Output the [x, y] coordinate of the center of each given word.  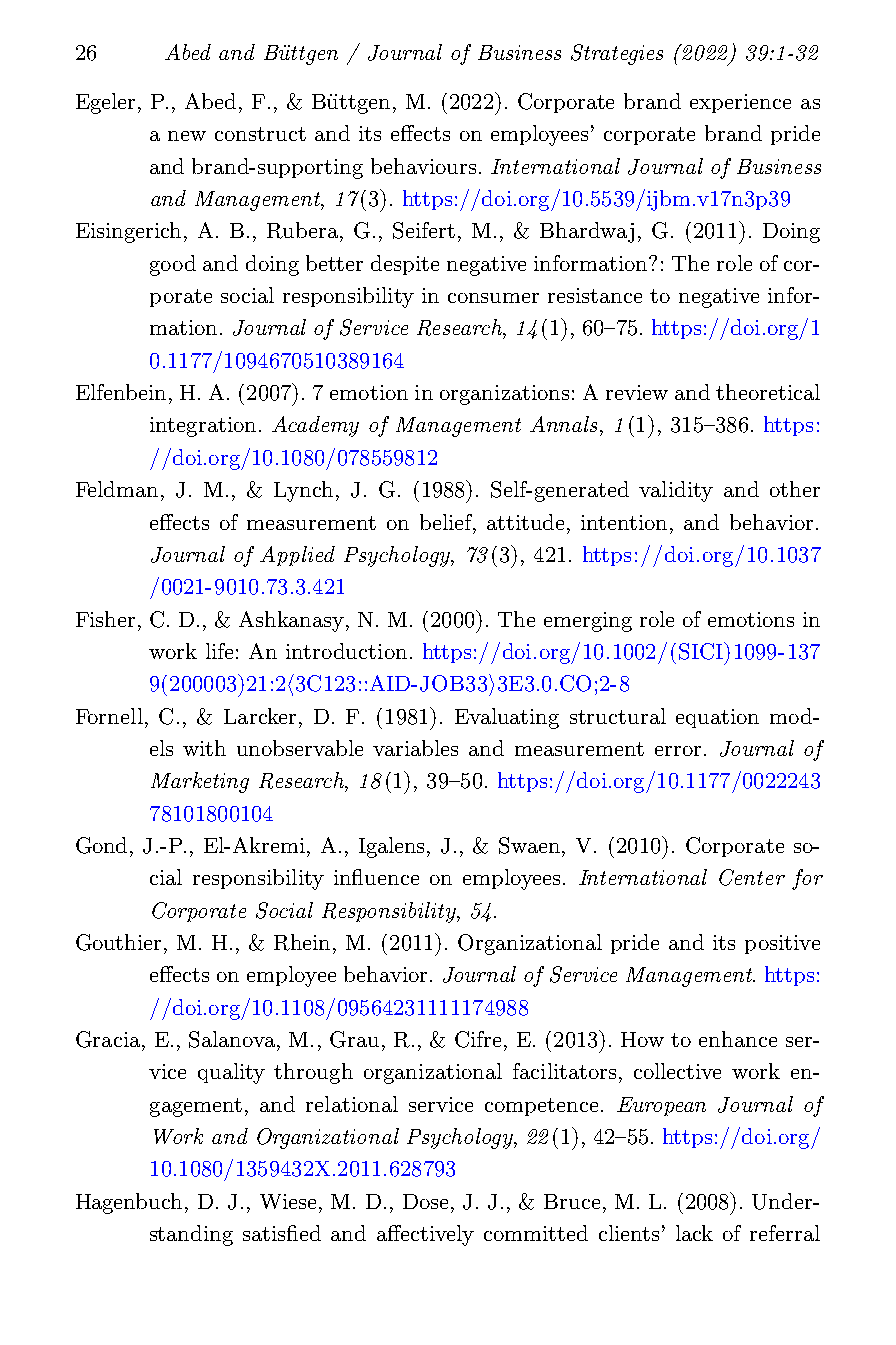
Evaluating [507, 718]
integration [203, 427]
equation [717, 718]
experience [740, 103]
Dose [425, 1201]
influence [376, 877]
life [219, 651]
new [187, 136]
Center [752, 877]
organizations [504, 395]
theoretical [768, 392]
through [313, 1073]
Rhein [304, 942]
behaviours [423, 166]
